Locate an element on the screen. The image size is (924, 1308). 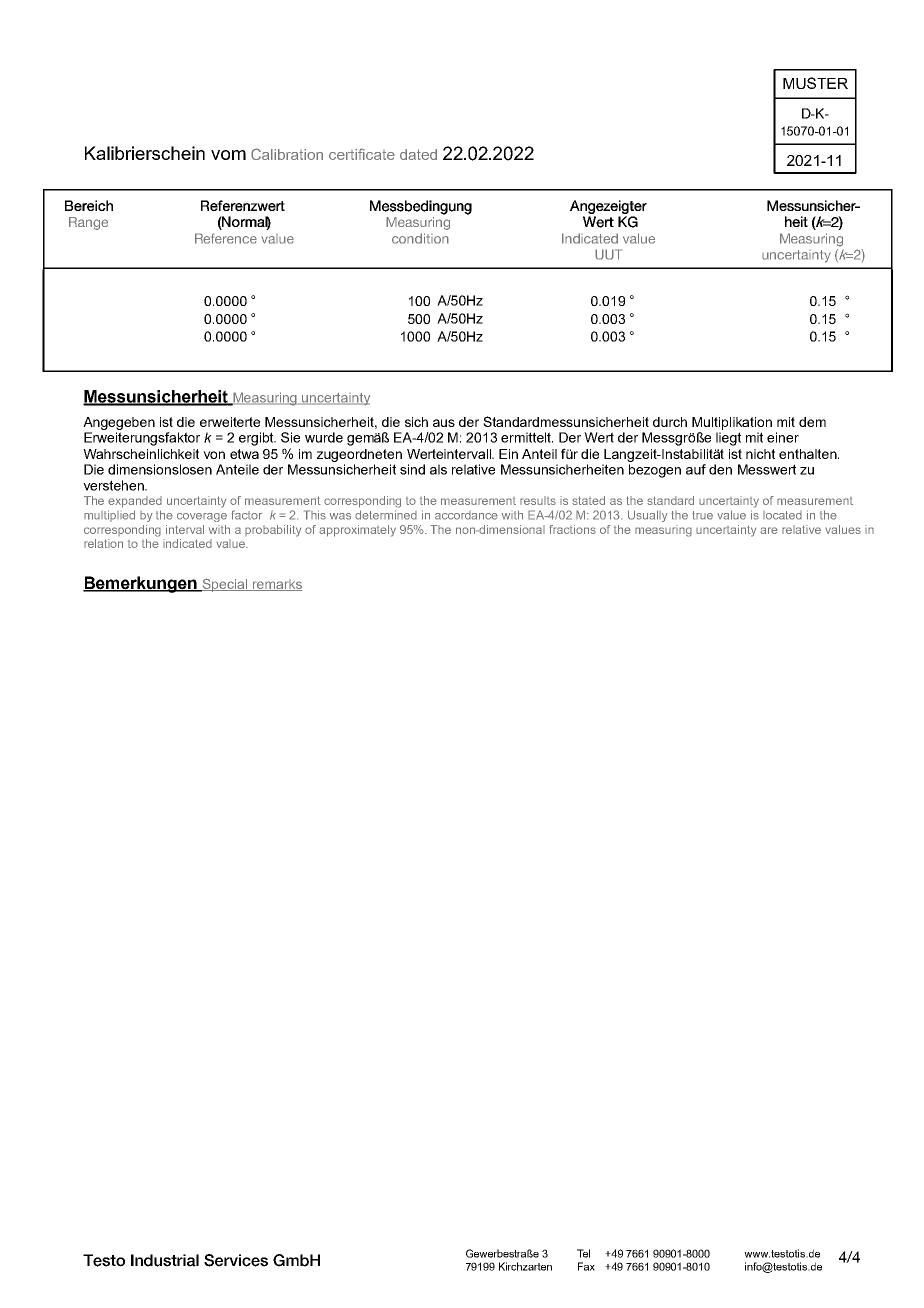
MUSTER is located at coordinates (815, 83).
